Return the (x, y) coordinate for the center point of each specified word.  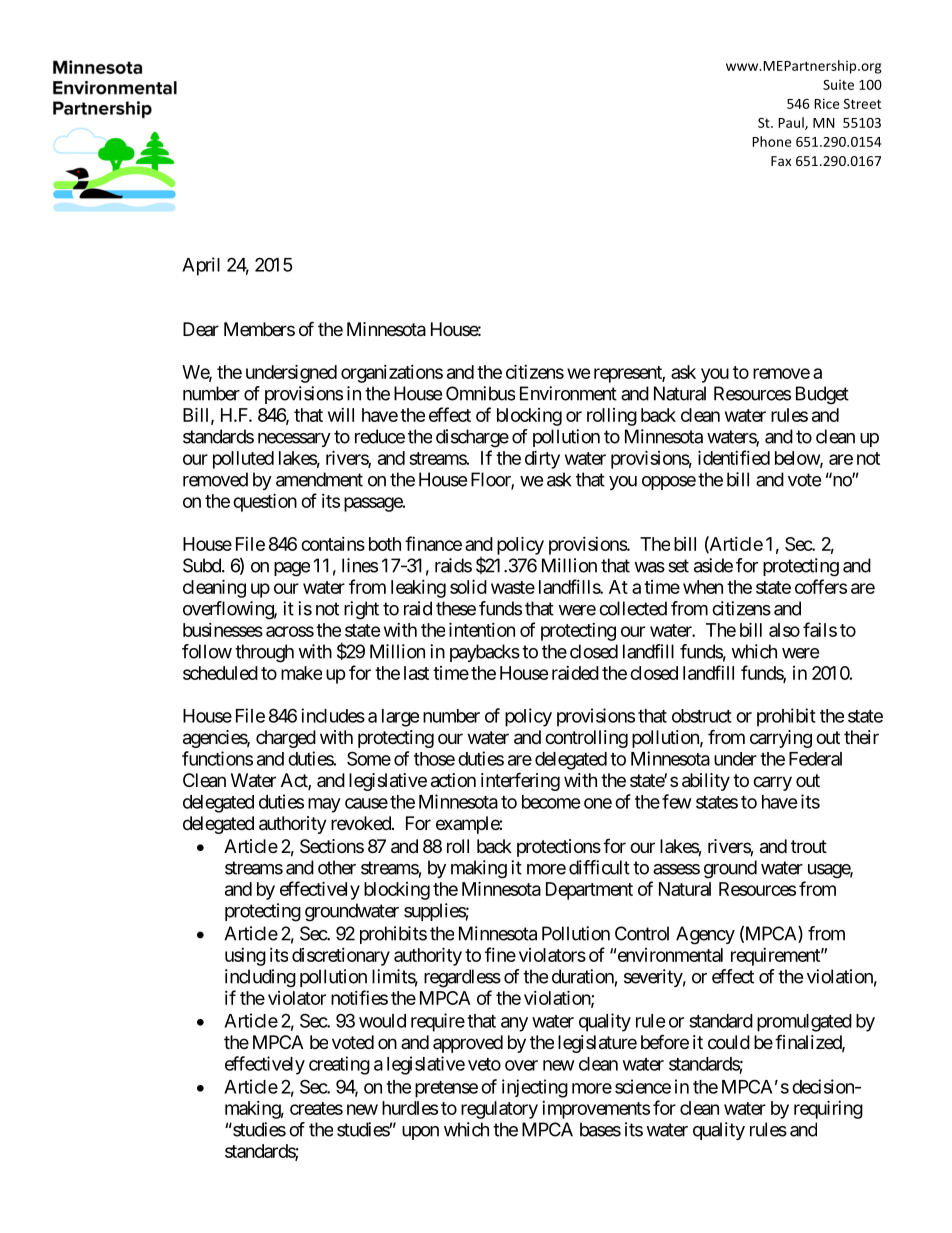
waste (513, 587)
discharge (472, 438)
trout (809, 846)
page (292, 569)
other (337, 867)
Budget (822, 395)
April (201, 266)
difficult (599, 867)
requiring (828, 1109)
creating (339, 1065)
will (341, 415)
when (703, 587)
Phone (771, 141)
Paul (792, 123)
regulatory (499, 1110)
